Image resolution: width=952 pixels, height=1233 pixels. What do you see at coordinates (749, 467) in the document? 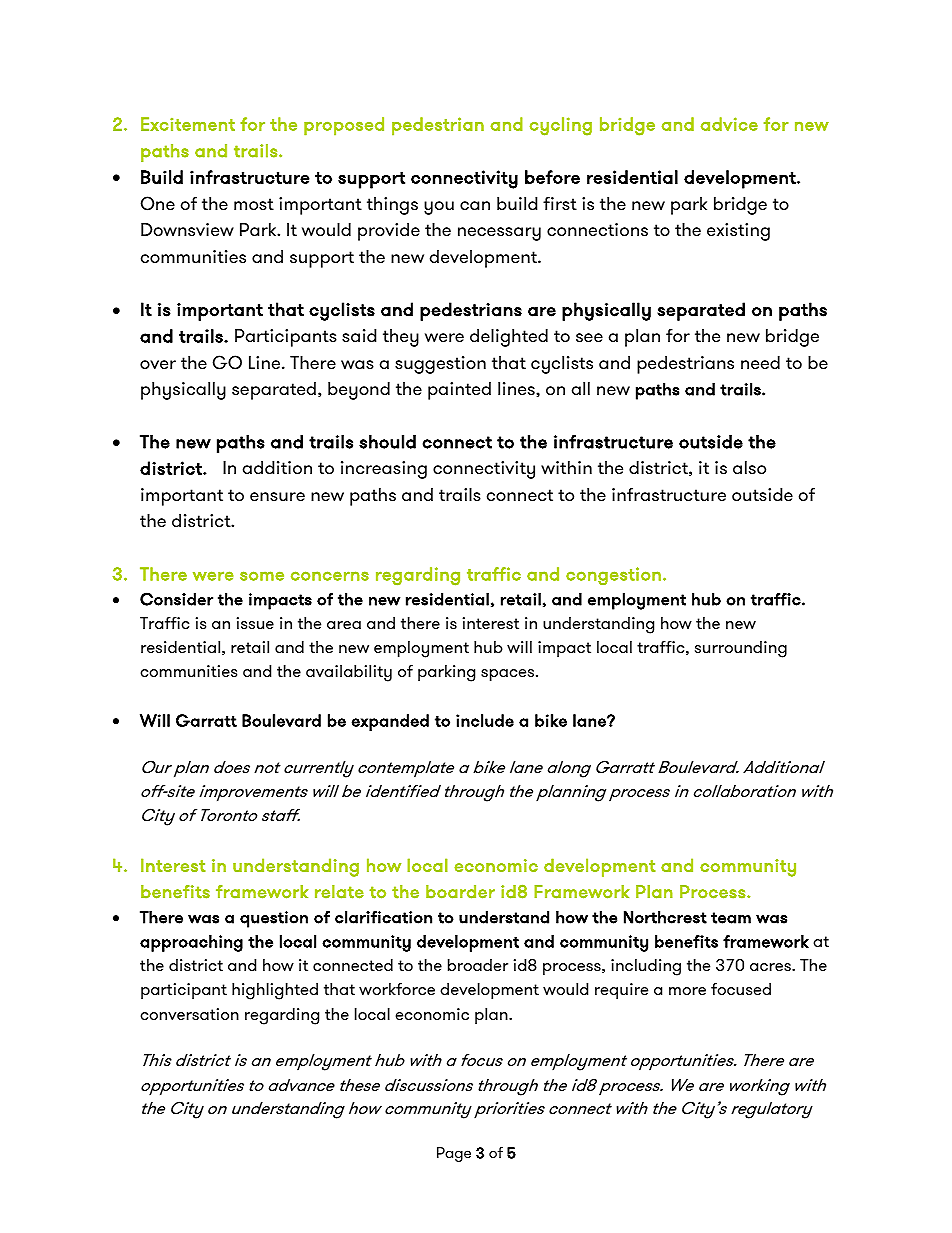
I see `also` at bounding box center [749, 467].
